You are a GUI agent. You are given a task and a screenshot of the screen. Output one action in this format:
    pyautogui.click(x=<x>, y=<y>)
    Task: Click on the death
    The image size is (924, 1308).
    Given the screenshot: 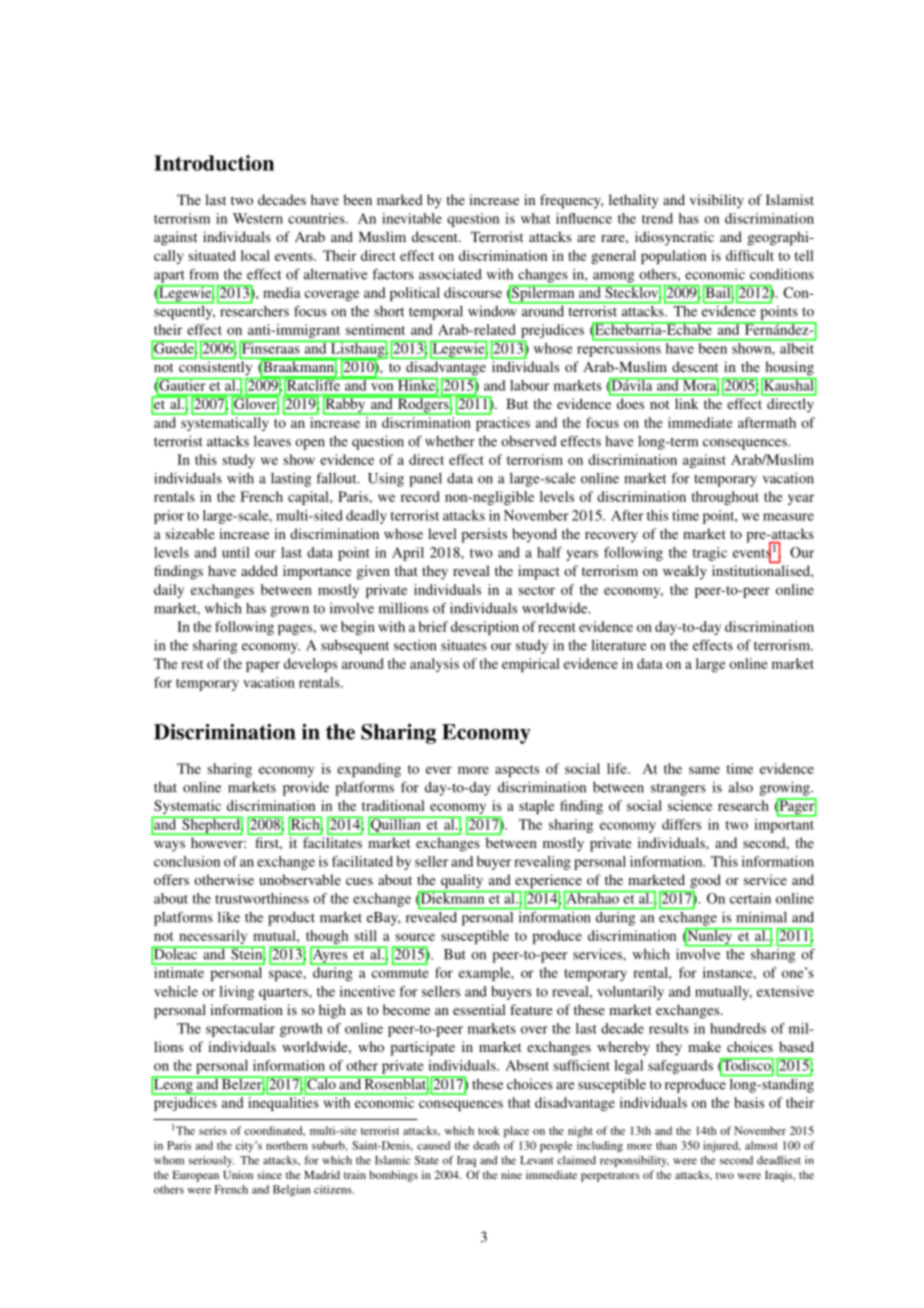 What is the action you would take?
    pyautogui.click(x=486, y=1145)
